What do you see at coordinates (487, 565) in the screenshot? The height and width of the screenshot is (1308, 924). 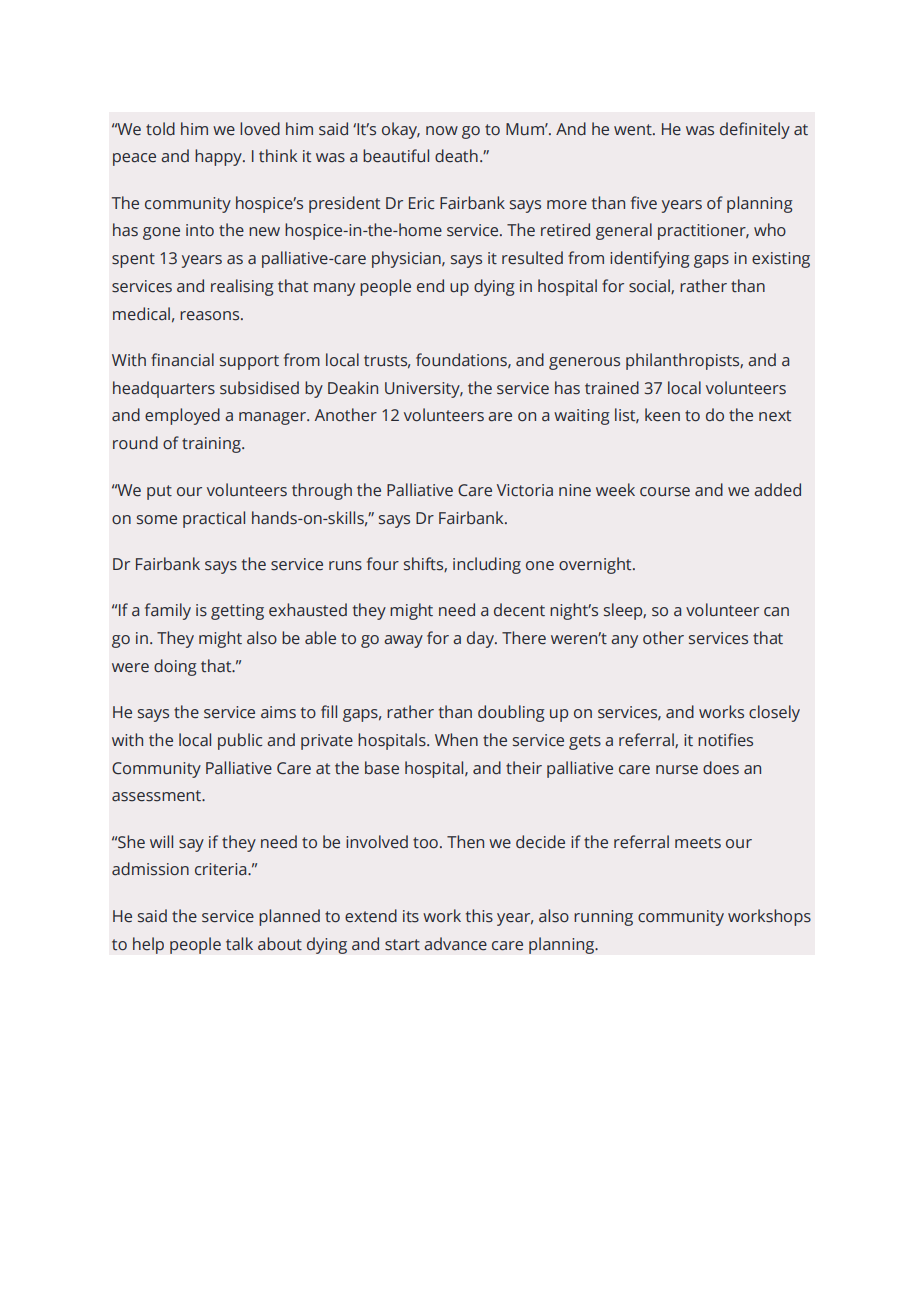 I see `including` at bounding box center [487, 565].
